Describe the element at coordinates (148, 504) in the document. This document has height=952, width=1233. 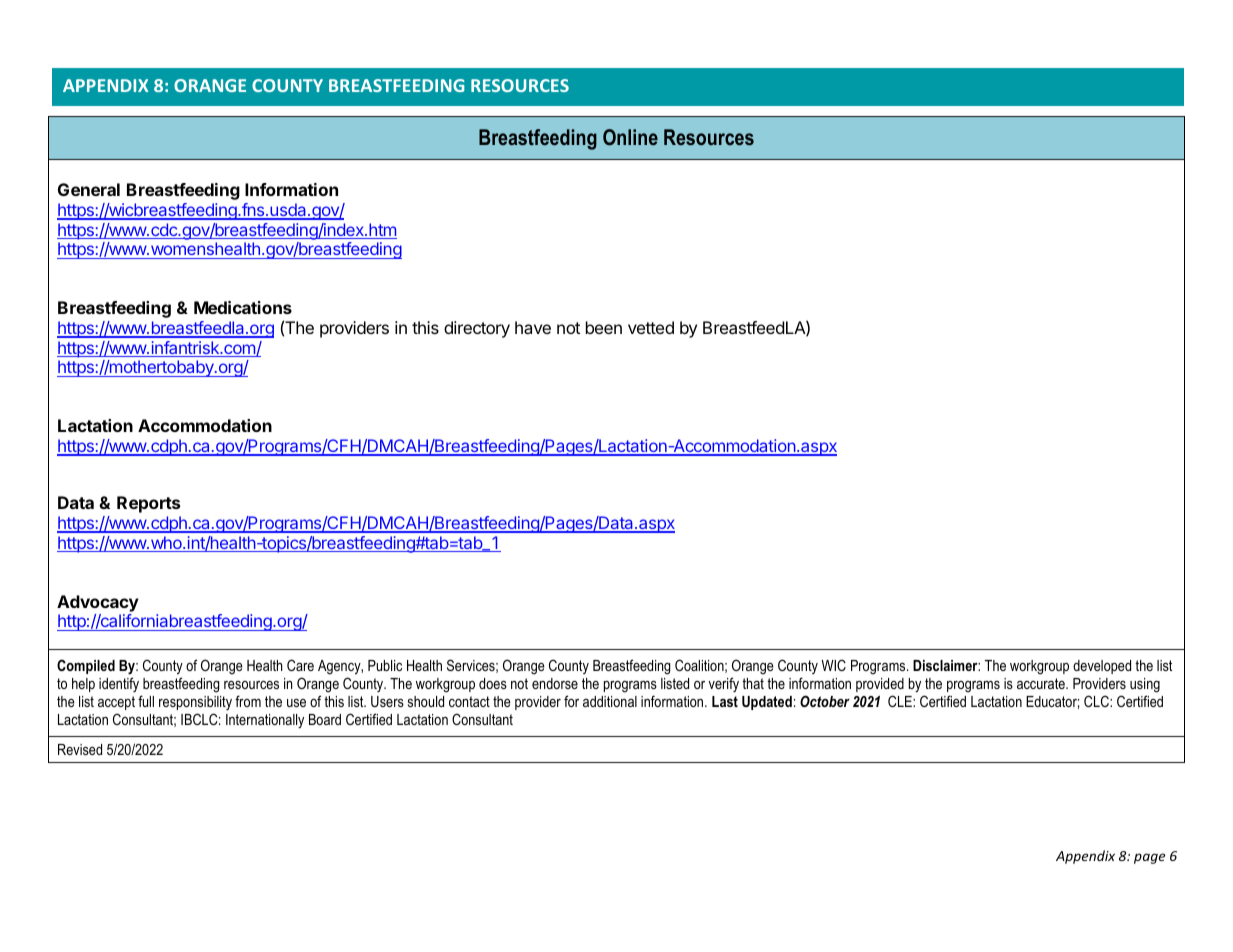
I see `Reports` at that location.
